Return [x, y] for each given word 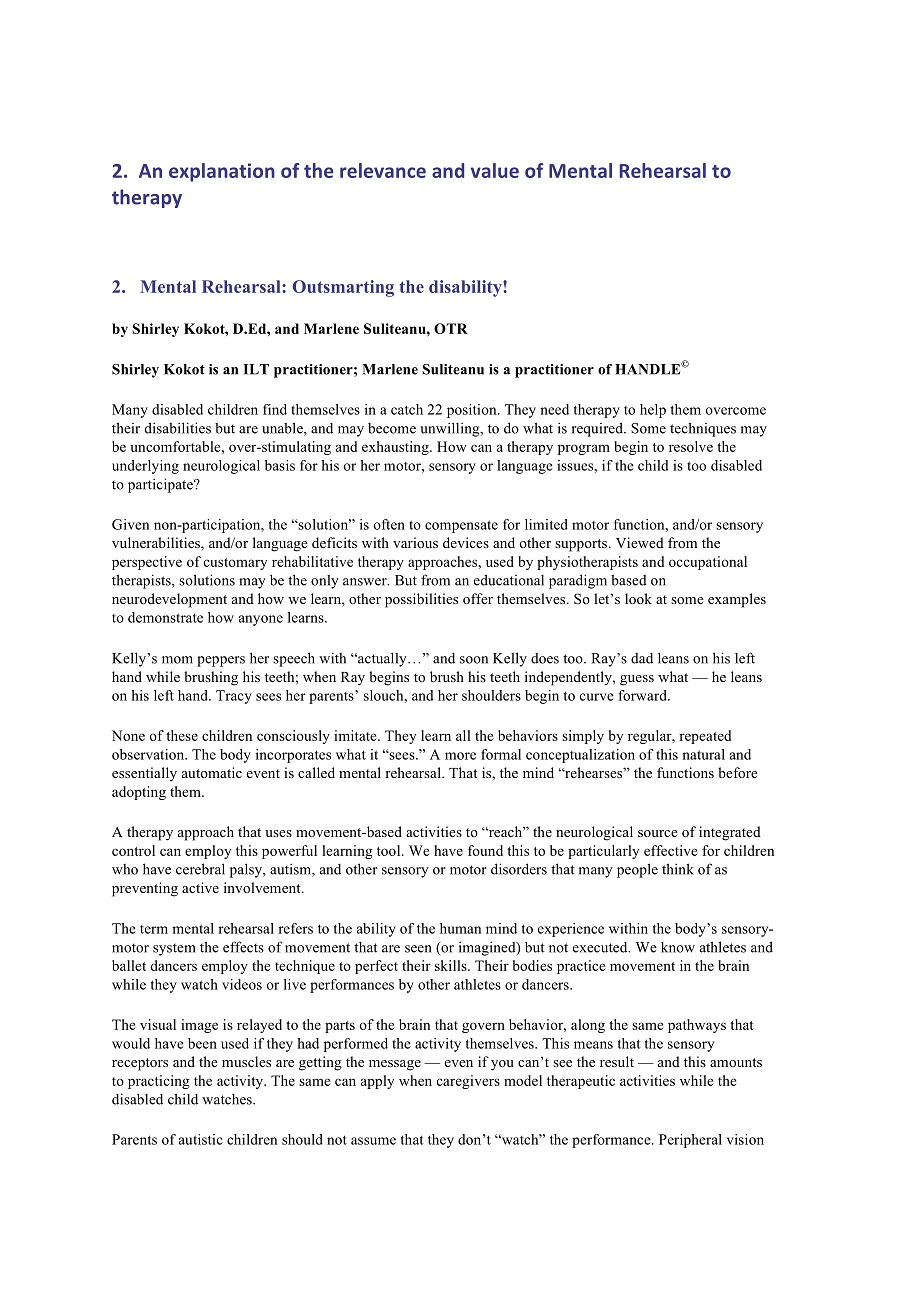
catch [407, 409]
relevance [383, 170]
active [200, 887]
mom [177, 660]
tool [390, 850]
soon [474, 660]
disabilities [178, 428]
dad [642, 658]
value [495, 170]
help [653, 411]
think [678, 869]
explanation [222, 172]
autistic [201, 1139]
